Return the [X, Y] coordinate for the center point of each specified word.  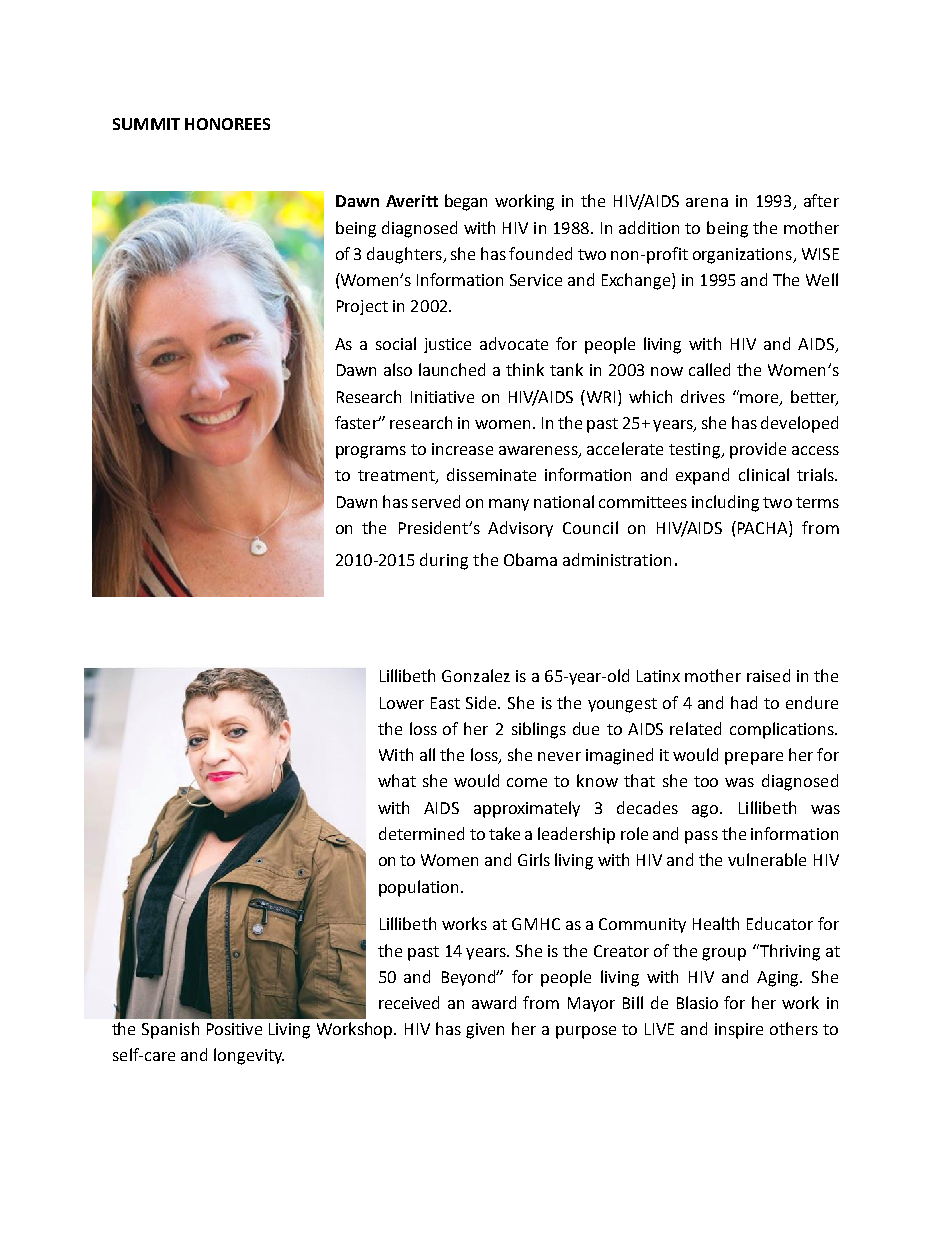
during [444, 561]
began [466, 202]
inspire [739, 1031]
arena [707, 202]
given [485, 1031]
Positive [234, 1029]
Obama [530, 559]
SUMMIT [146, 124]
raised [768, 675]
